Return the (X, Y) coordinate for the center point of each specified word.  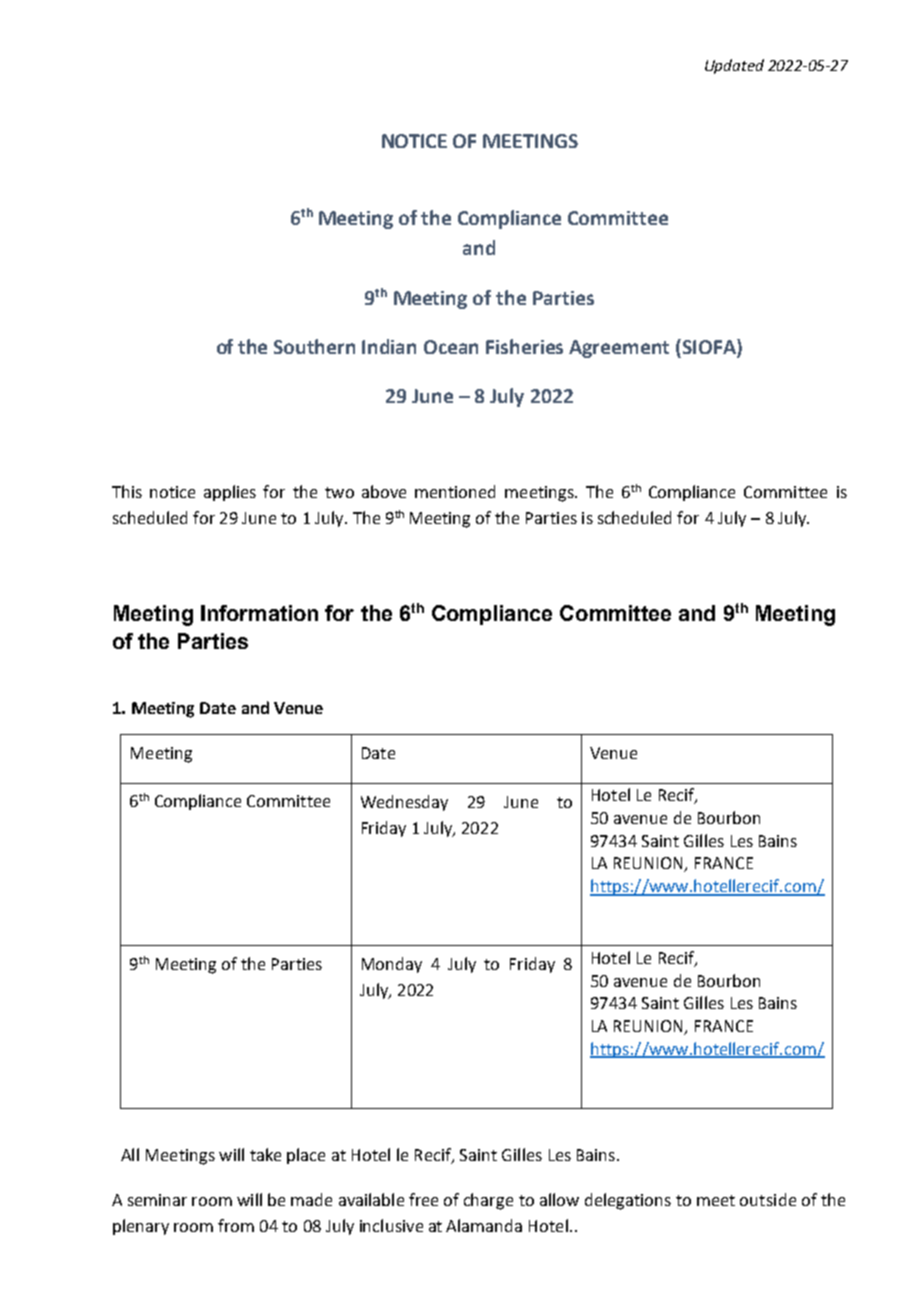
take (265, 1154)
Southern (314, 346)
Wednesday (404, 803)
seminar (157, 1200)
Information (259, 613)
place (306, 1156)
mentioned (455, 491)
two (339, 492)
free (423, 1199)
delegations (628, 1201)
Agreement (619, 349)
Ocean (451, 347)
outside (768, 1199)
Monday (392, 965)
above (384, 491)
